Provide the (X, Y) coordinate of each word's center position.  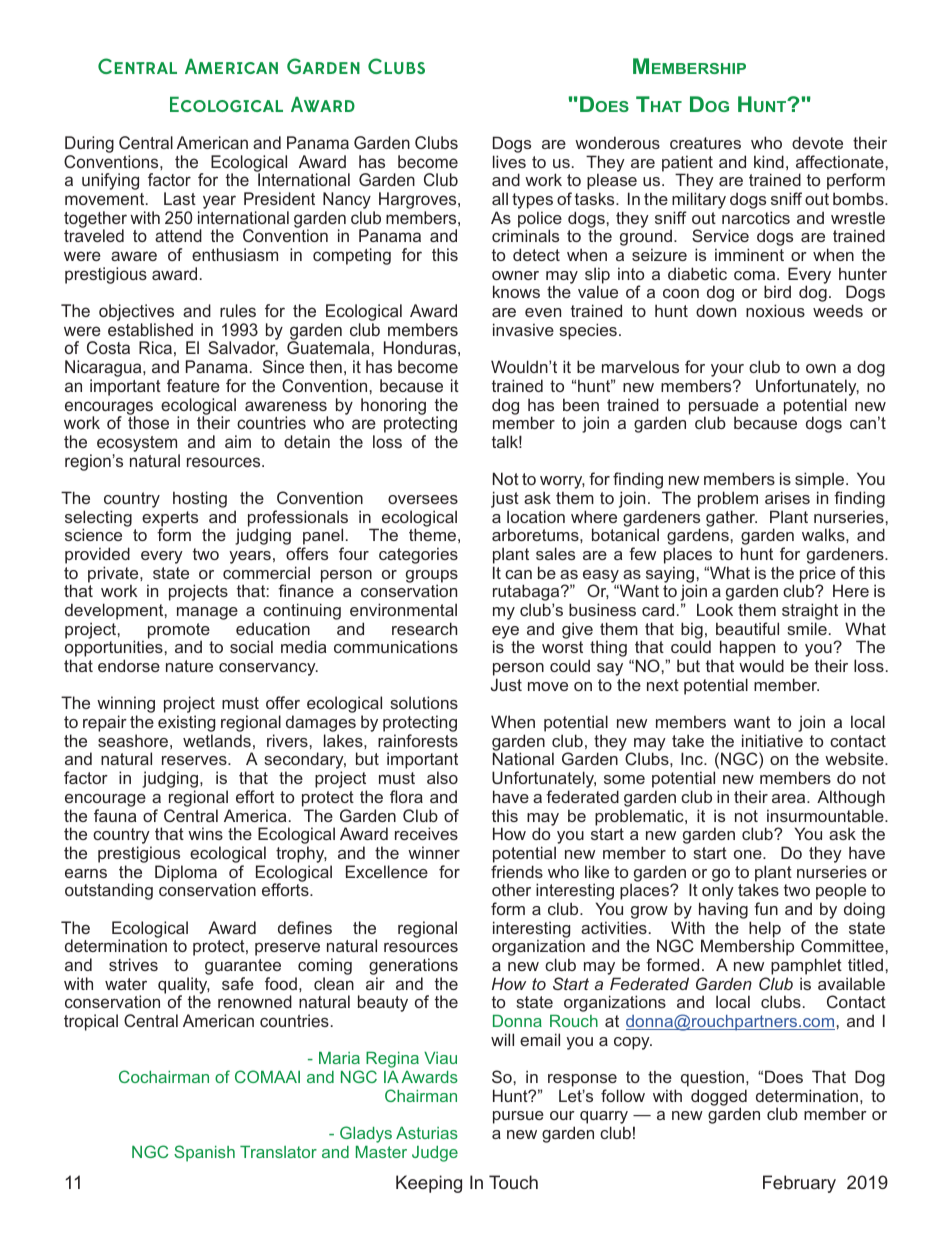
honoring (393, 406)
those (148, 422)
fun (766, 908)
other (511, 889)
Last (180, 198)
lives (509, 161)
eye (505, 633)
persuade (724, 407)
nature (189, 666)
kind (769, 161)
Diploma (186, 873)
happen (747, 650)
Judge (435, 1154)
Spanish (204, 1153)
